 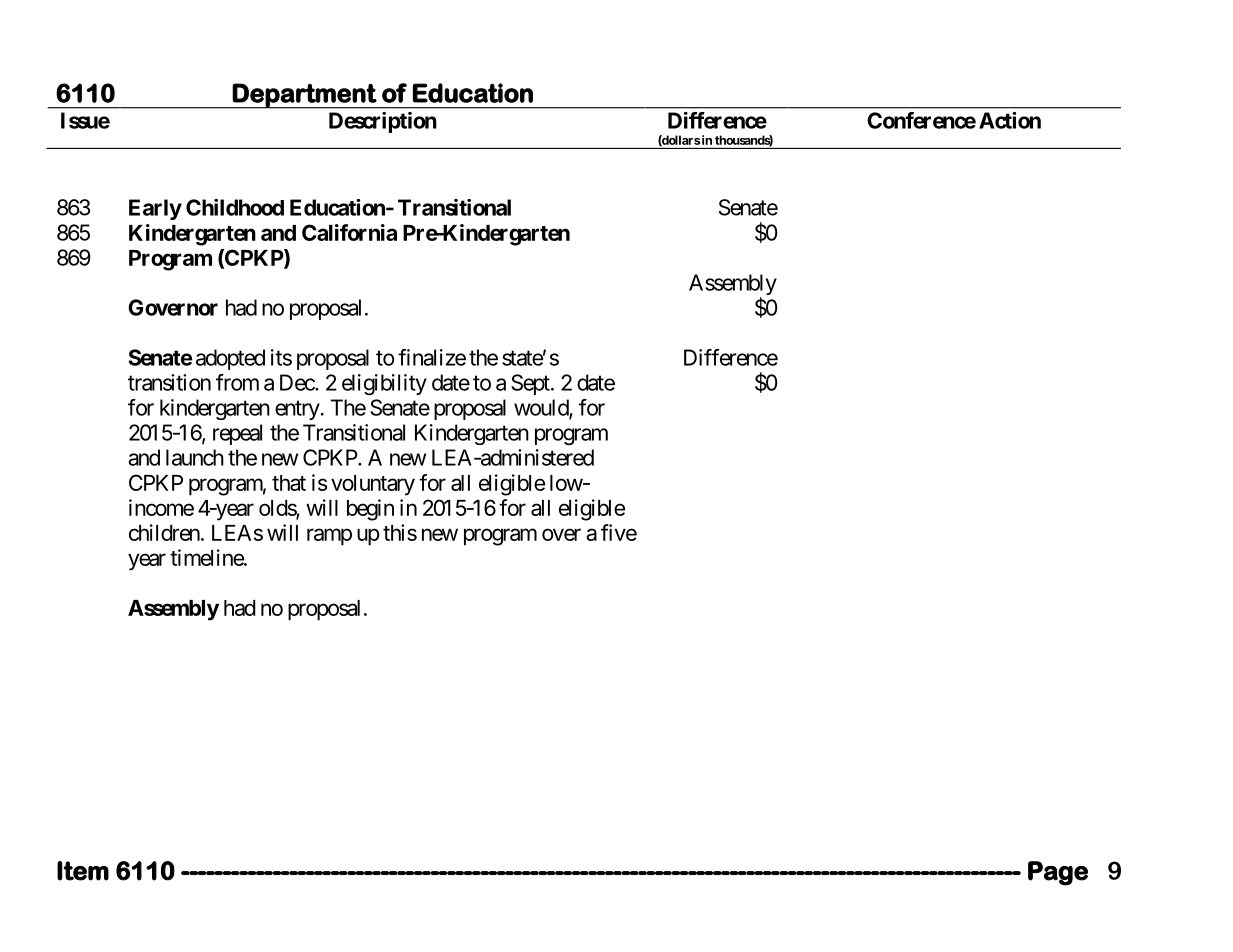 I want to click on would, so click(x=542, y=408).
